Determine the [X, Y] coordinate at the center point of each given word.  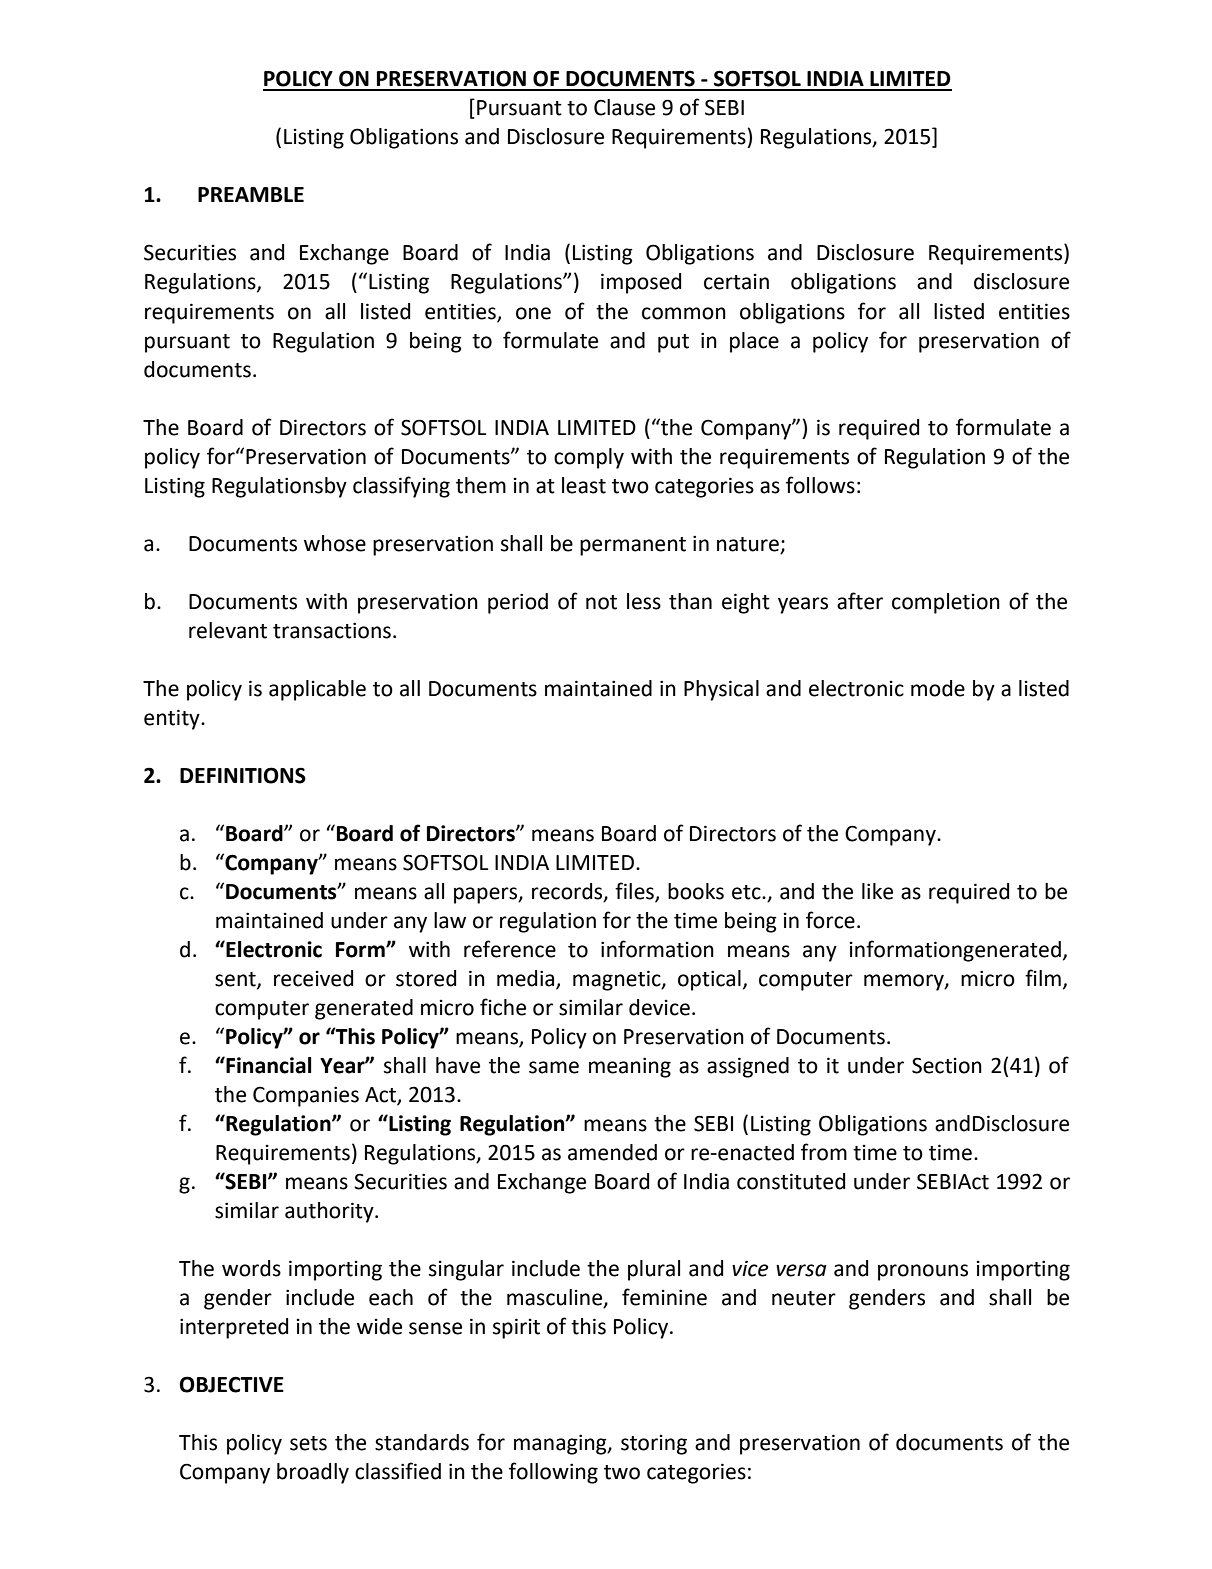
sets [308, 1443]
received [313, 978]
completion [946, 603]
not [601, 602]
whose [335, 543]
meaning [630, 1067]
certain [736, 282]
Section [947, 1065]
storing [654, 1445]
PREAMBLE [251, 194]
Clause [624, 107]
